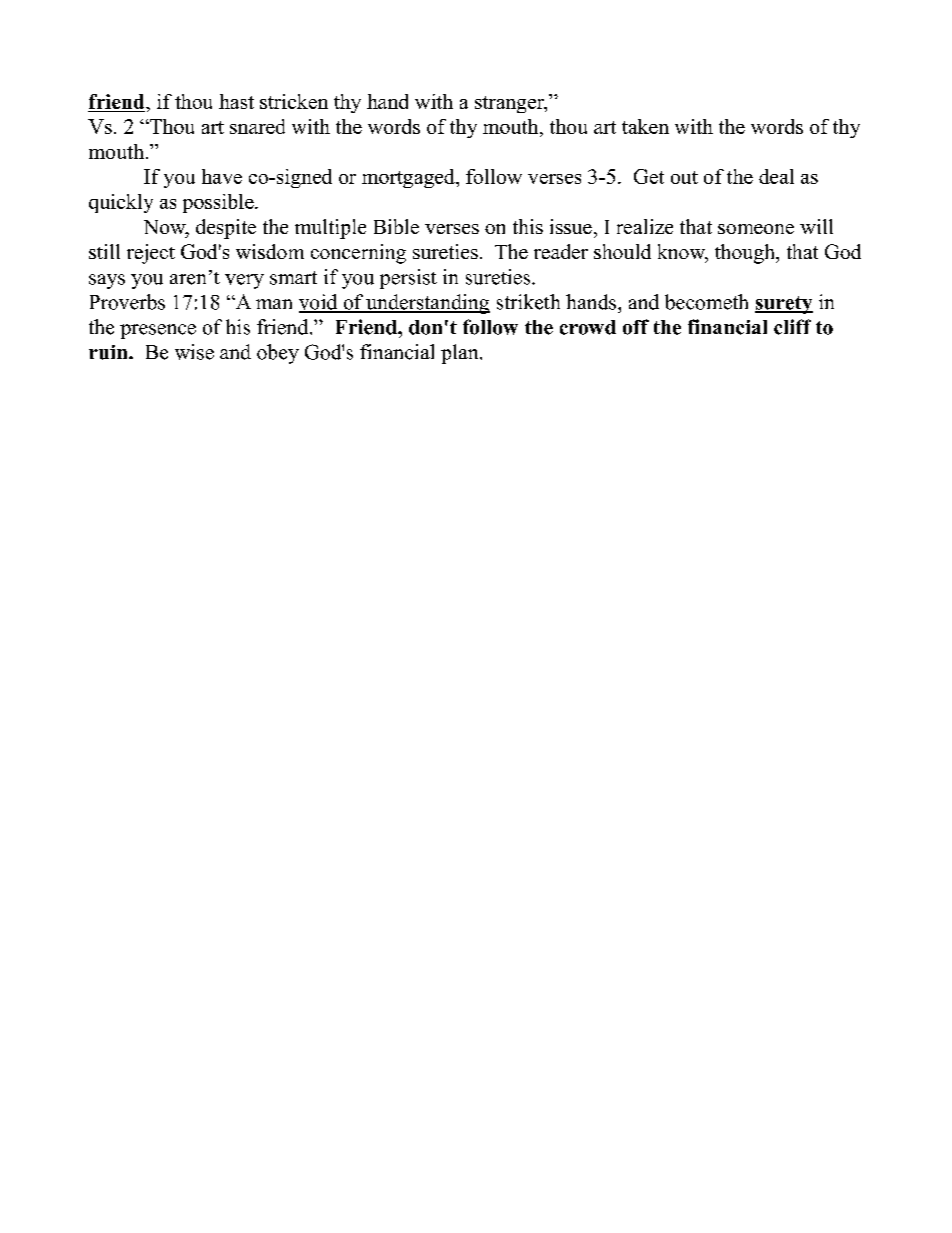  What do you see at coordinates (776, 176) in the document?
I see `deal` at bounding box center [776, 176].
